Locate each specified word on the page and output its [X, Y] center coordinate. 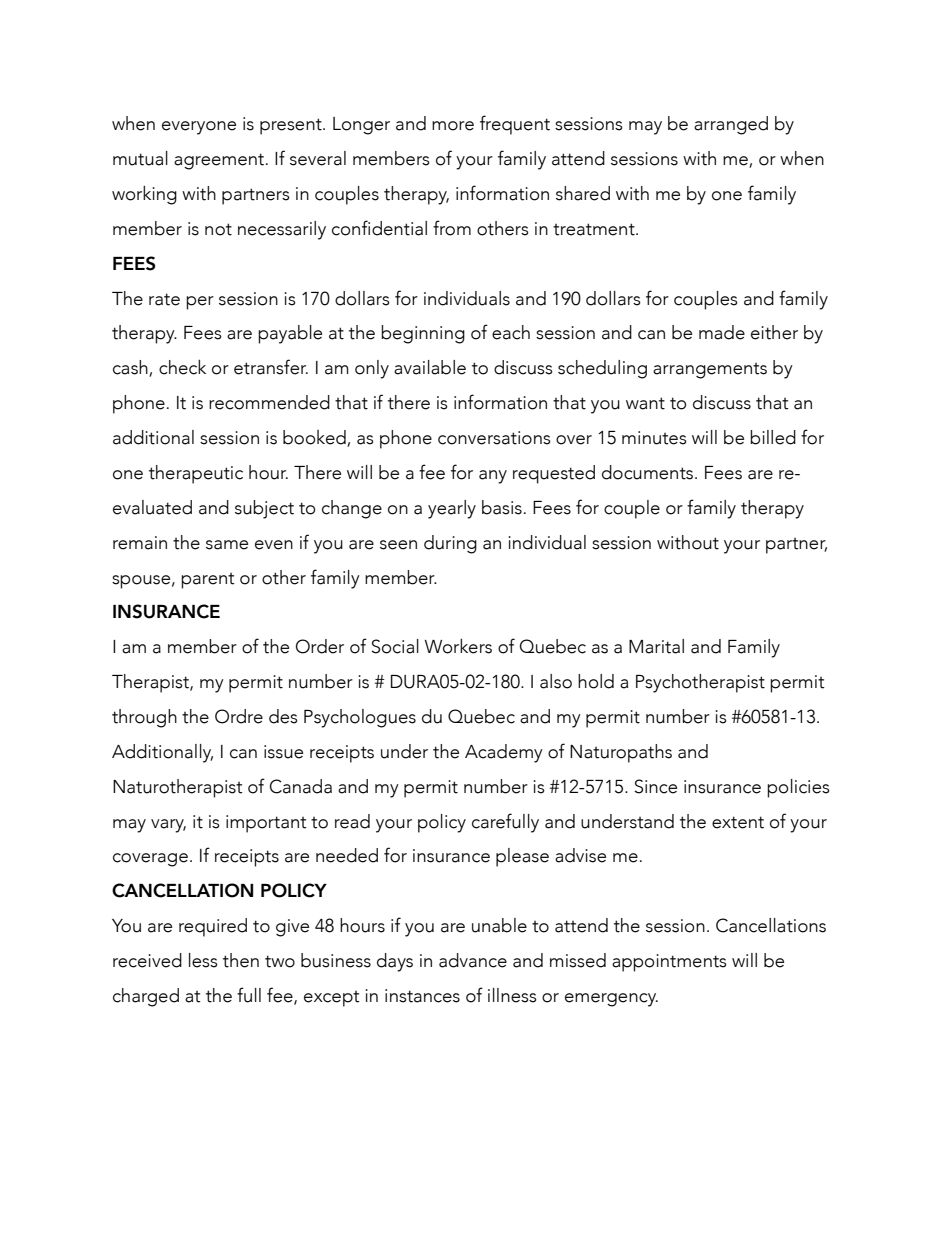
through [144, 718]
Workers [458, 646]
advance [473, 960]
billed [773, 437]
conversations [494, 438]
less [203, 960]
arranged [731, 125]
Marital [656, 646]
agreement [220, 161]
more [453, 126]
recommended [269, 402]
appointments [669, 963]
